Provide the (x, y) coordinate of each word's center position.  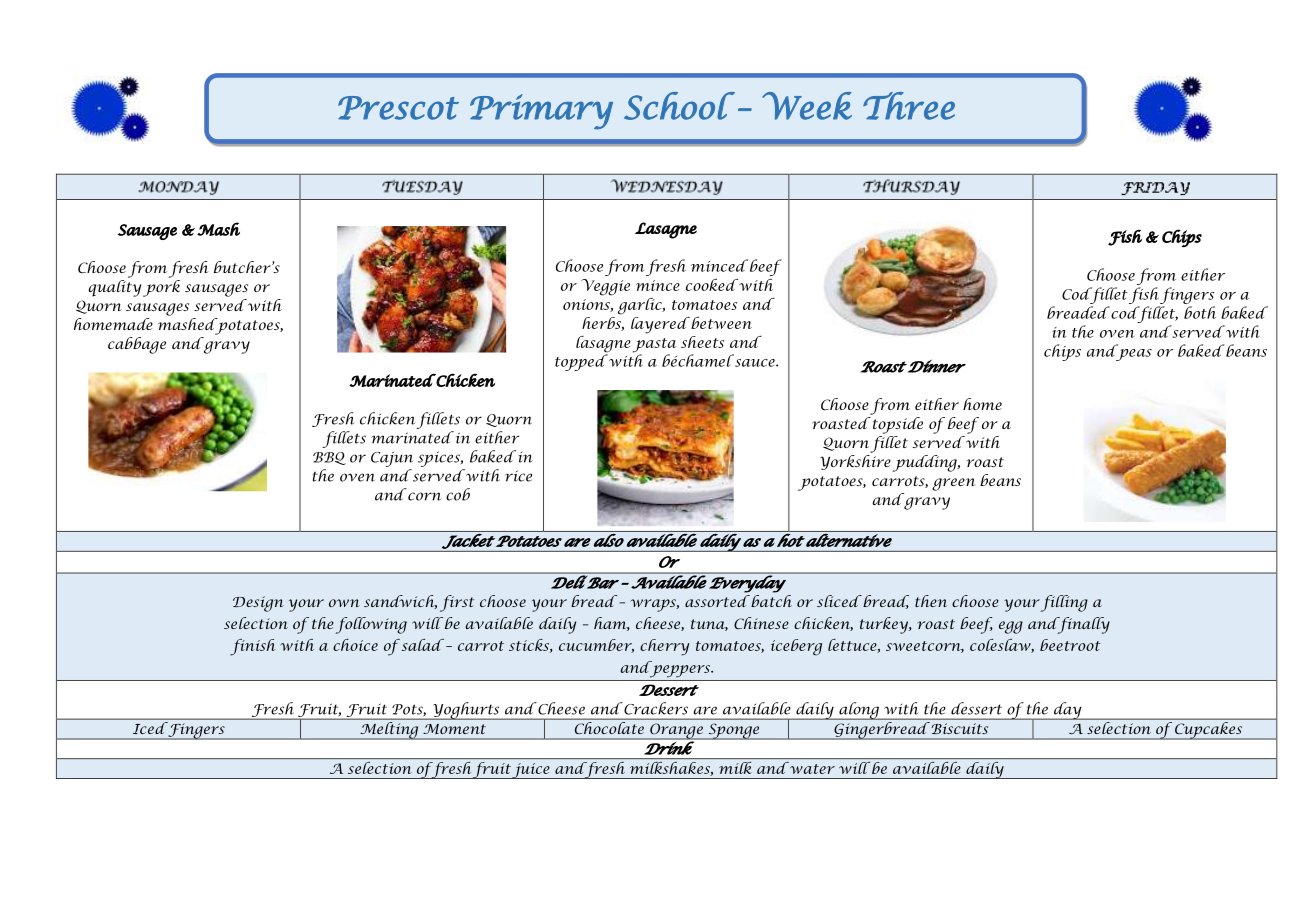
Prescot (398, 108)
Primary (541, 112)
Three (909, 106)
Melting (389, 731)
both (1200, 312)
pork (161, 288)
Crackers (655, 708)
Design (258, 604)
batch (770, 601)
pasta (654, 346)
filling (1064, 603)
